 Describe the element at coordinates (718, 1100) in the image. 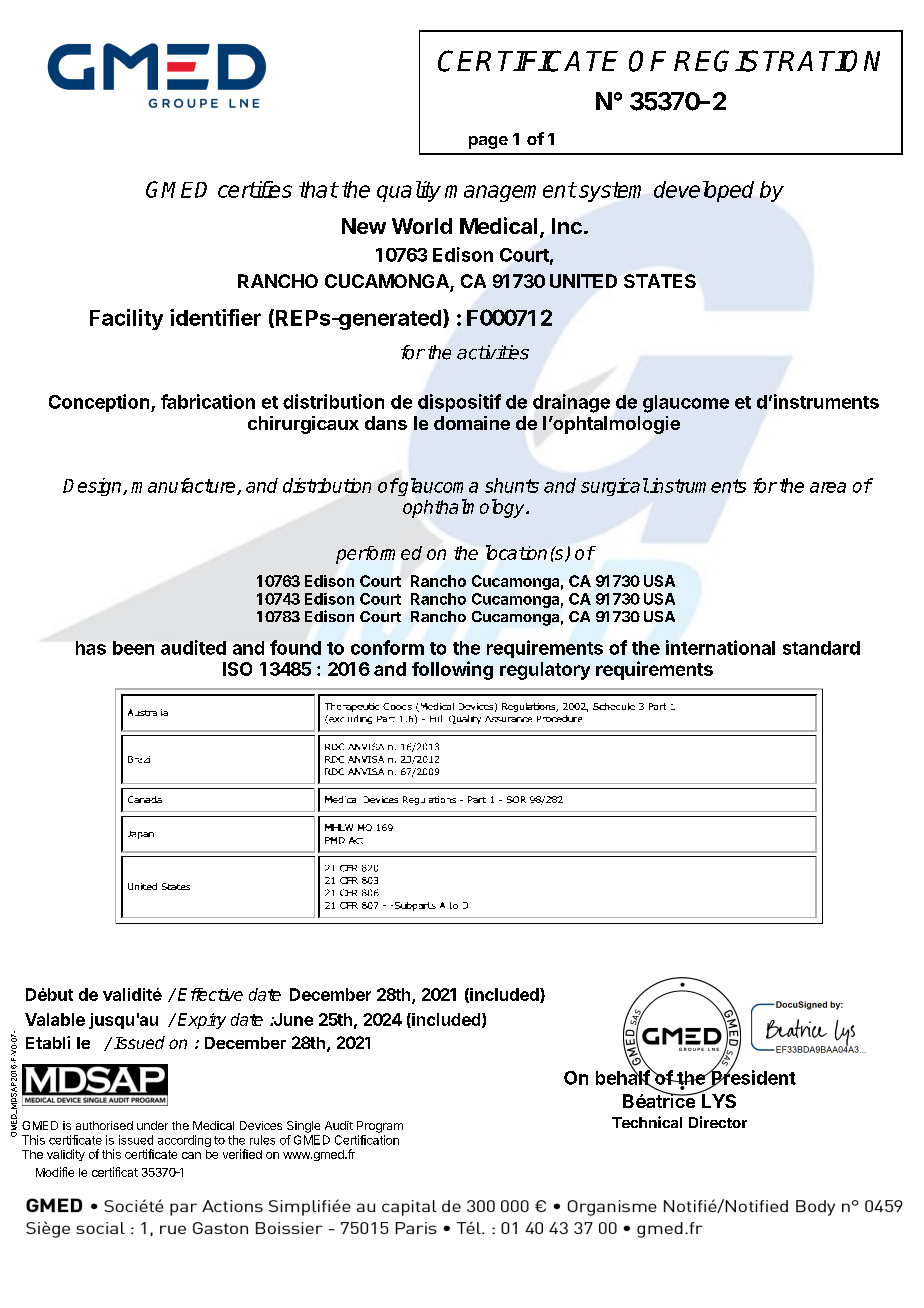

I see `LYS` at that location.
